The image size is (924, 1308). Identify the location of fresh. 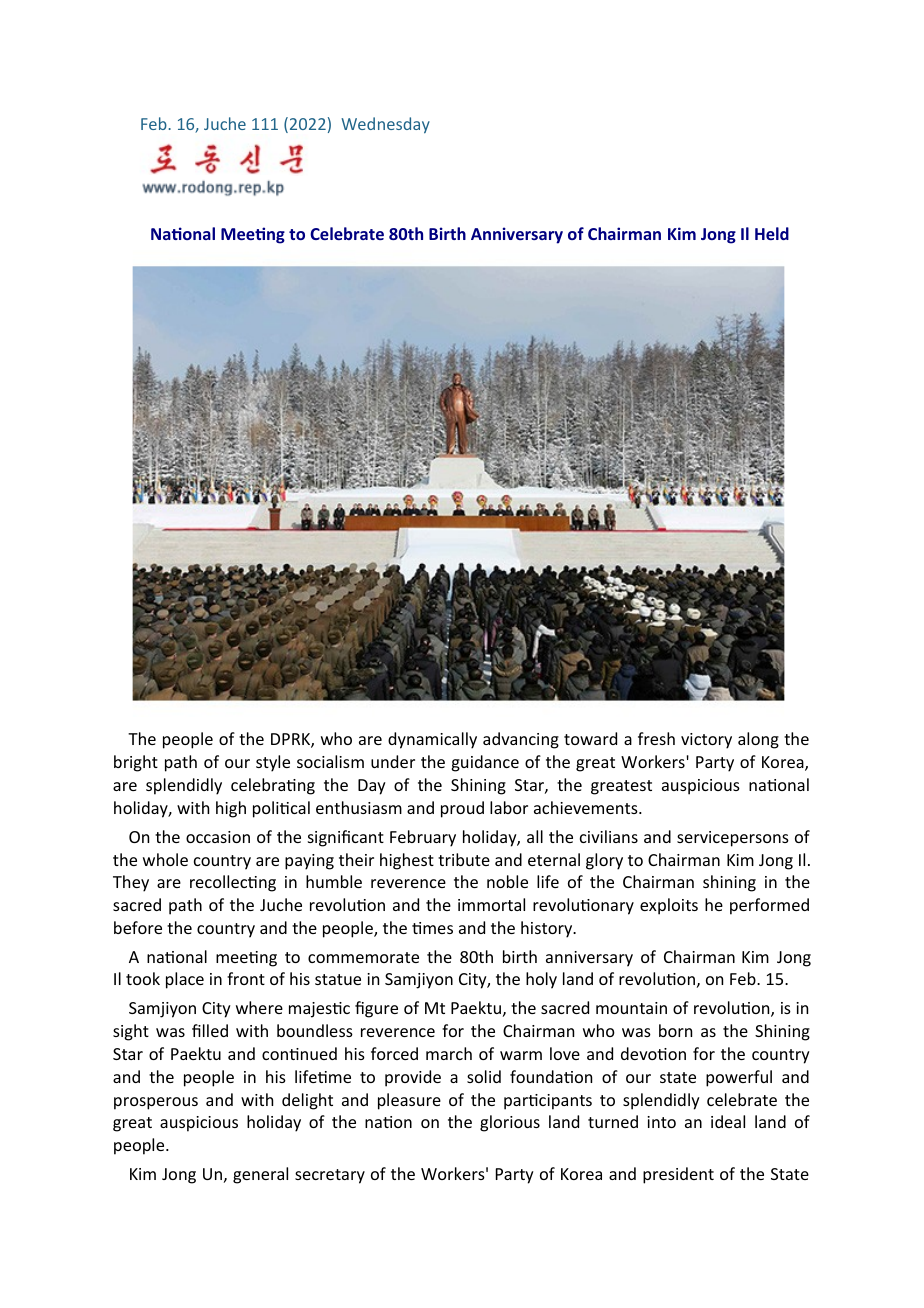
(656, 738).
